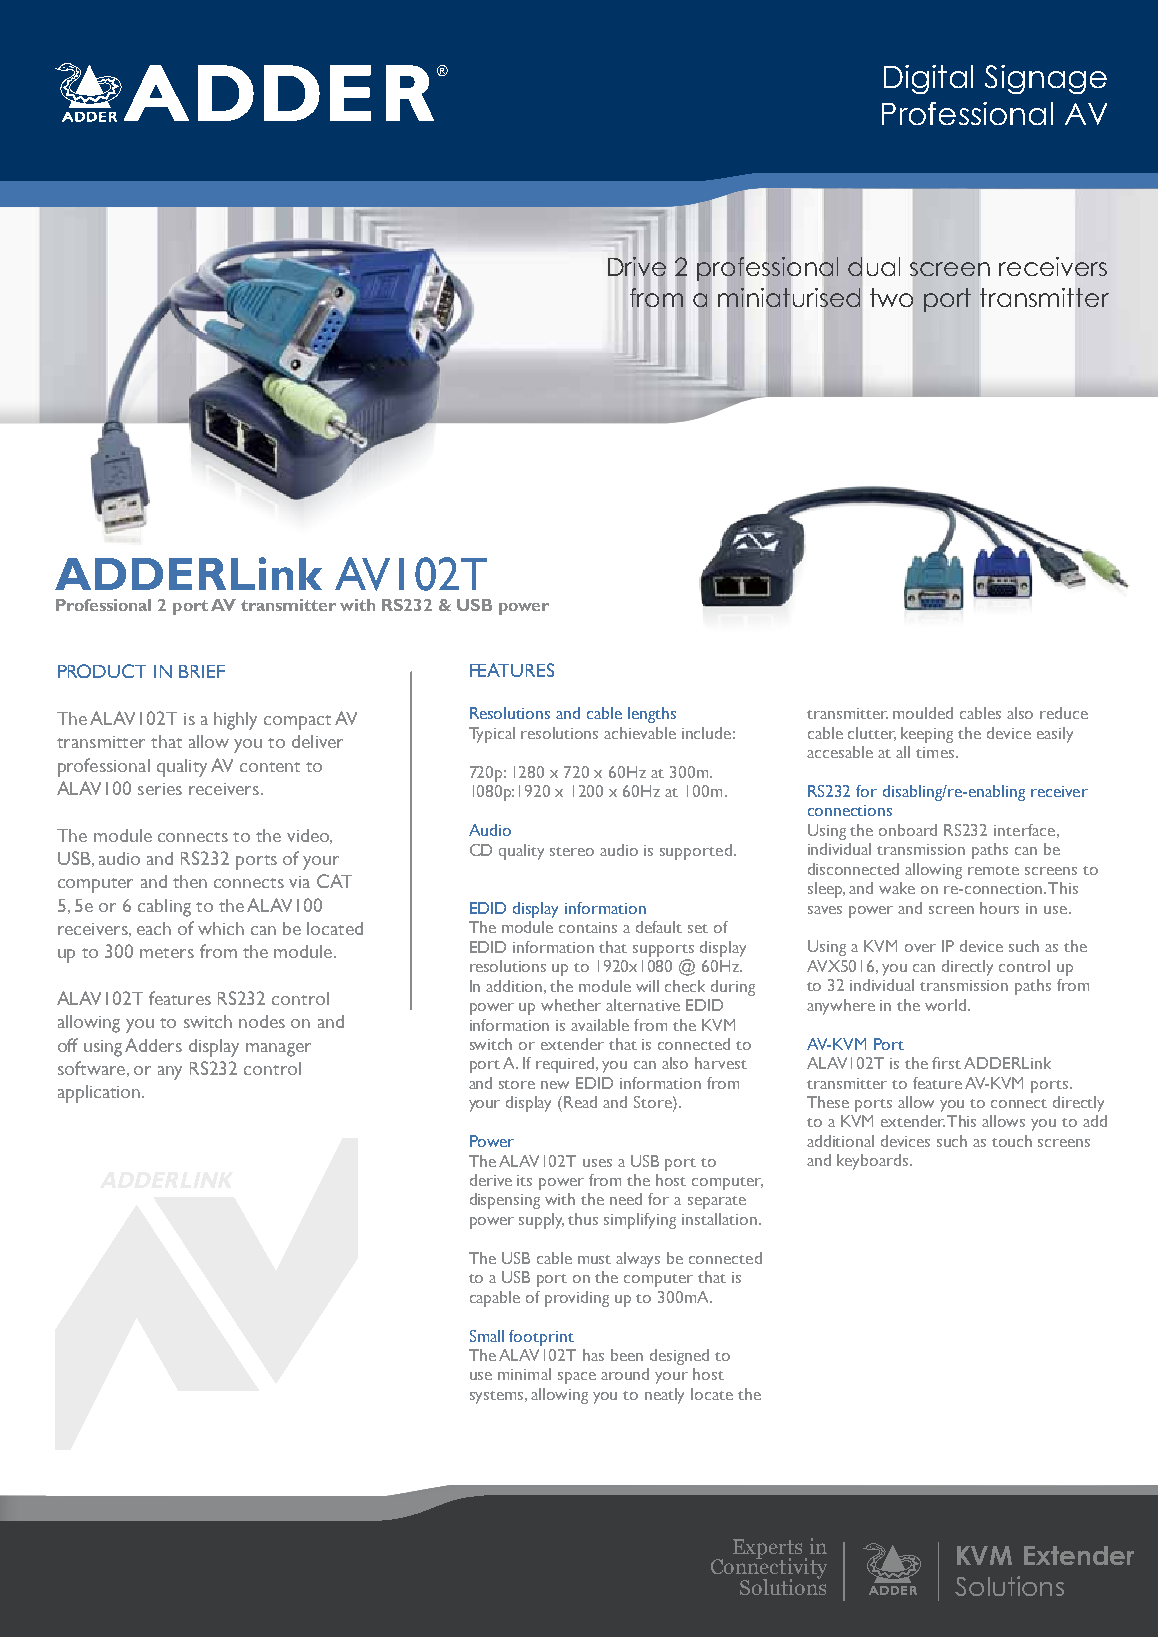  Describe the element at coordinates (487, 1336) in the document. I see `Small` at that location.
